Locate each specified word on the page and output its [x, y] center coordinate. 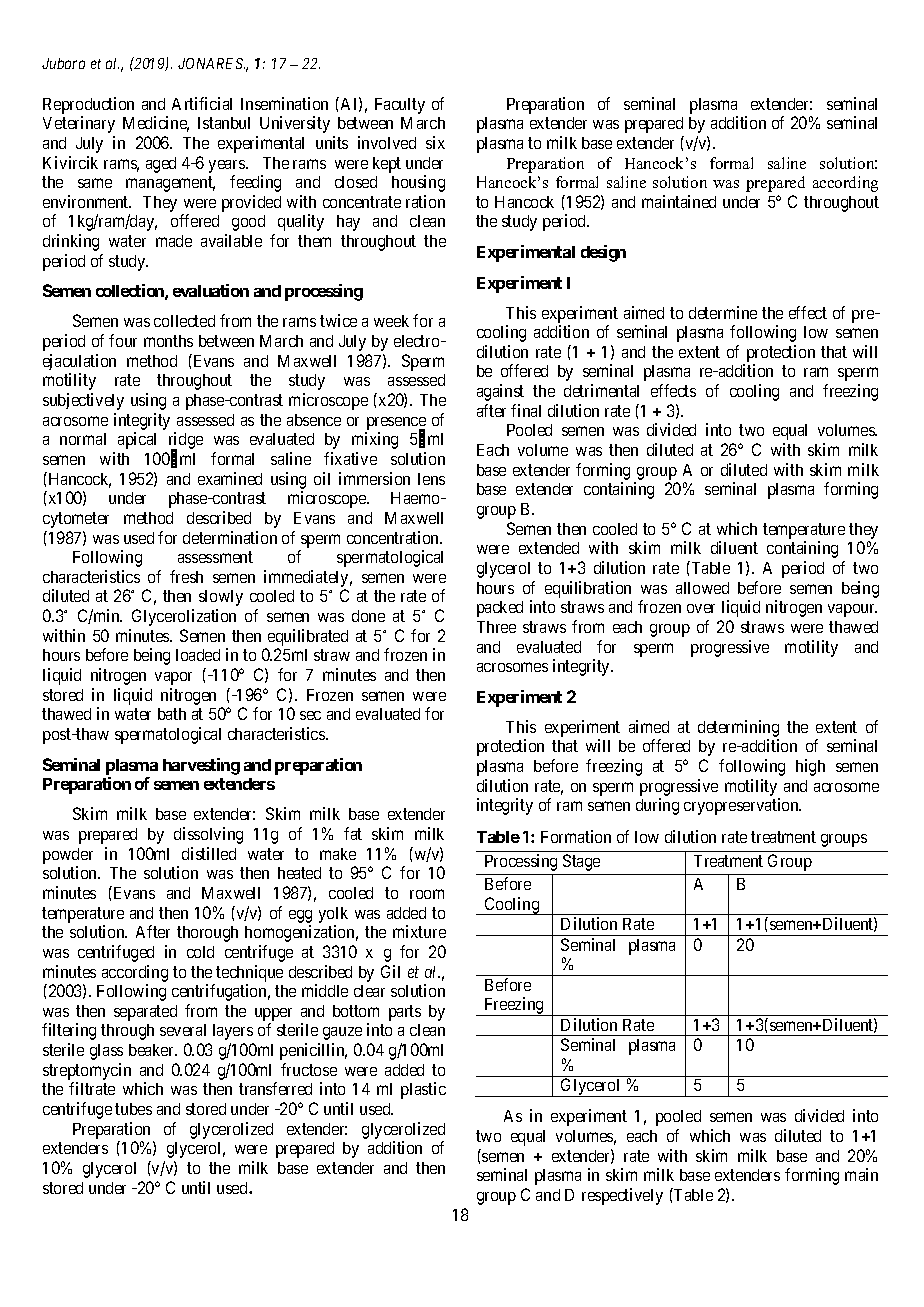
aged [161, 165]
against [500, 392]
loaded [198, 655]
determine [723, 312]
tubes [133, 1109]
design [603, 253]
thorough [207, 934]
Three [496, 627]
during [657, 806]
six [435, 142]
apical [137, 440]
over [701, 608]
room [427, 894]
